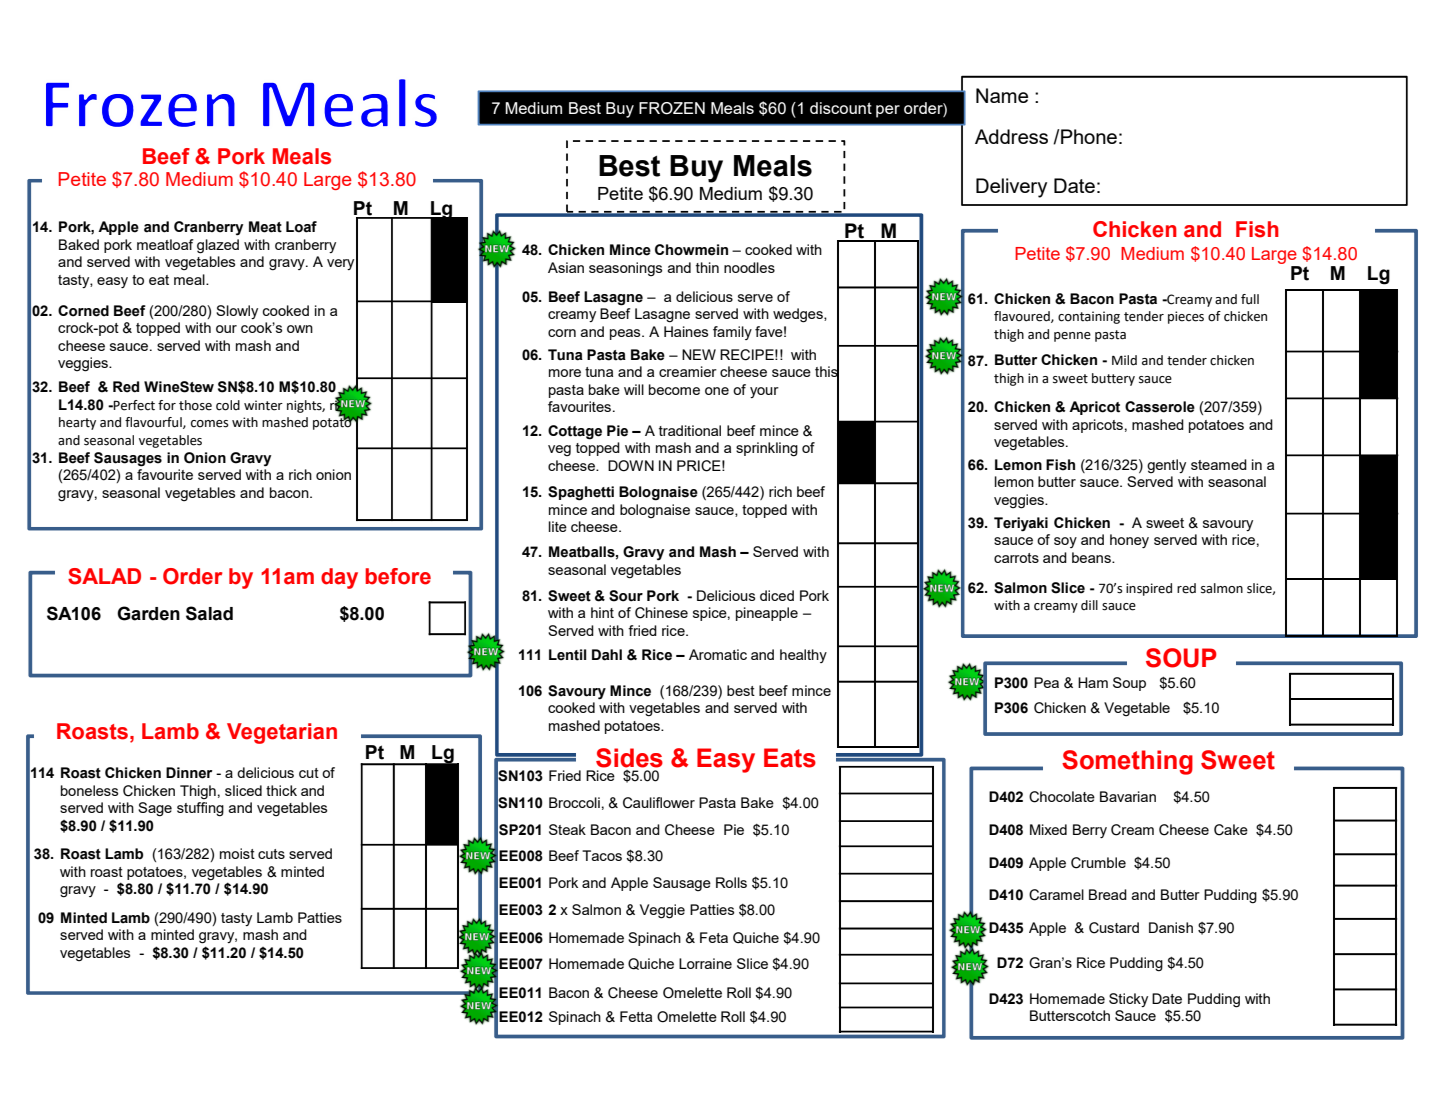  Describe the element at coordinates (1088, 136) in the document. I see `Phone` at that location.
